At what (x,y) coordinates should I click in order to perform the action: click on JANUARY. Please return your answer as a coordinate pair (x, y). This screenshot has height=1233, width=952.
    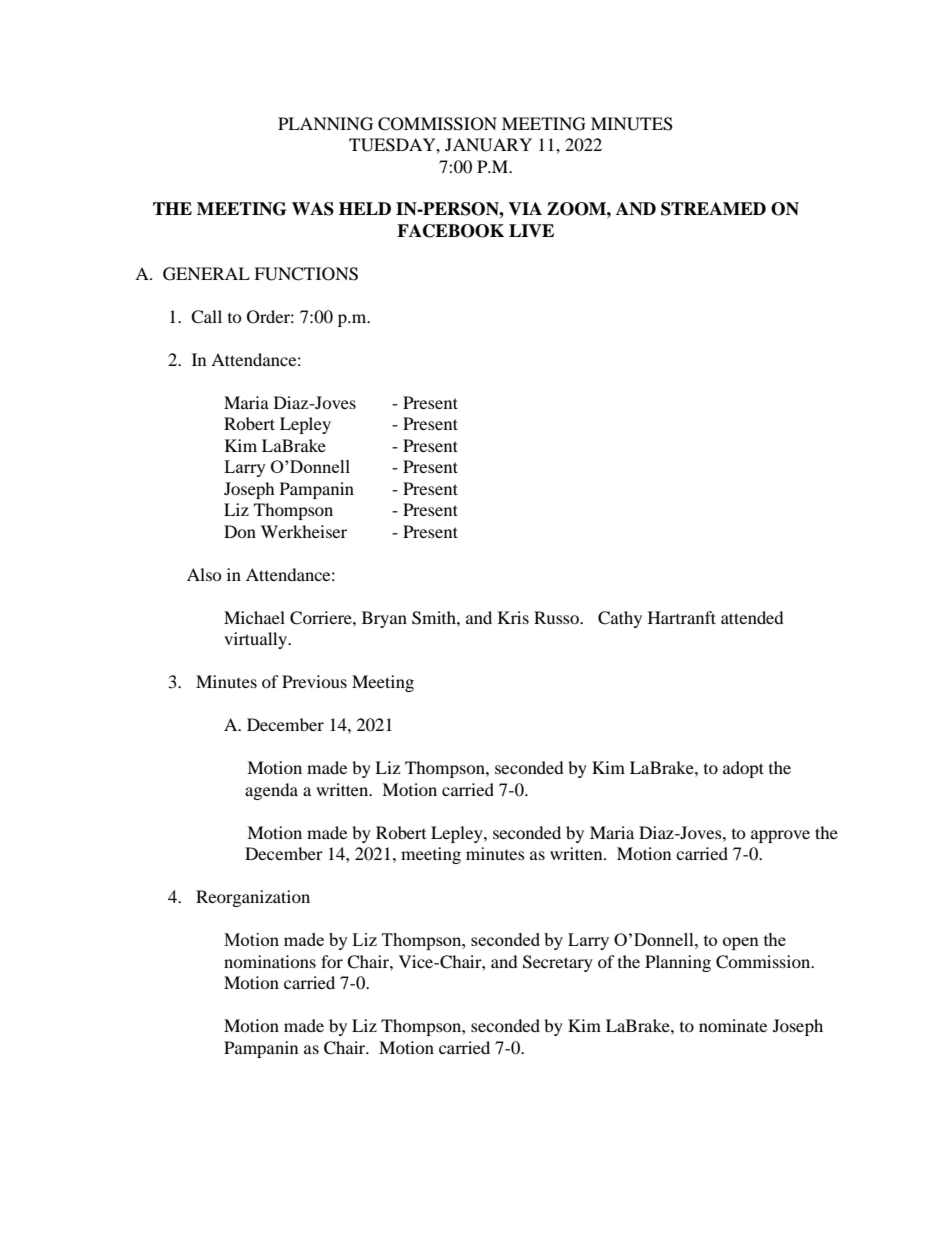
    Looking at the image, I should click on (488, 145).
